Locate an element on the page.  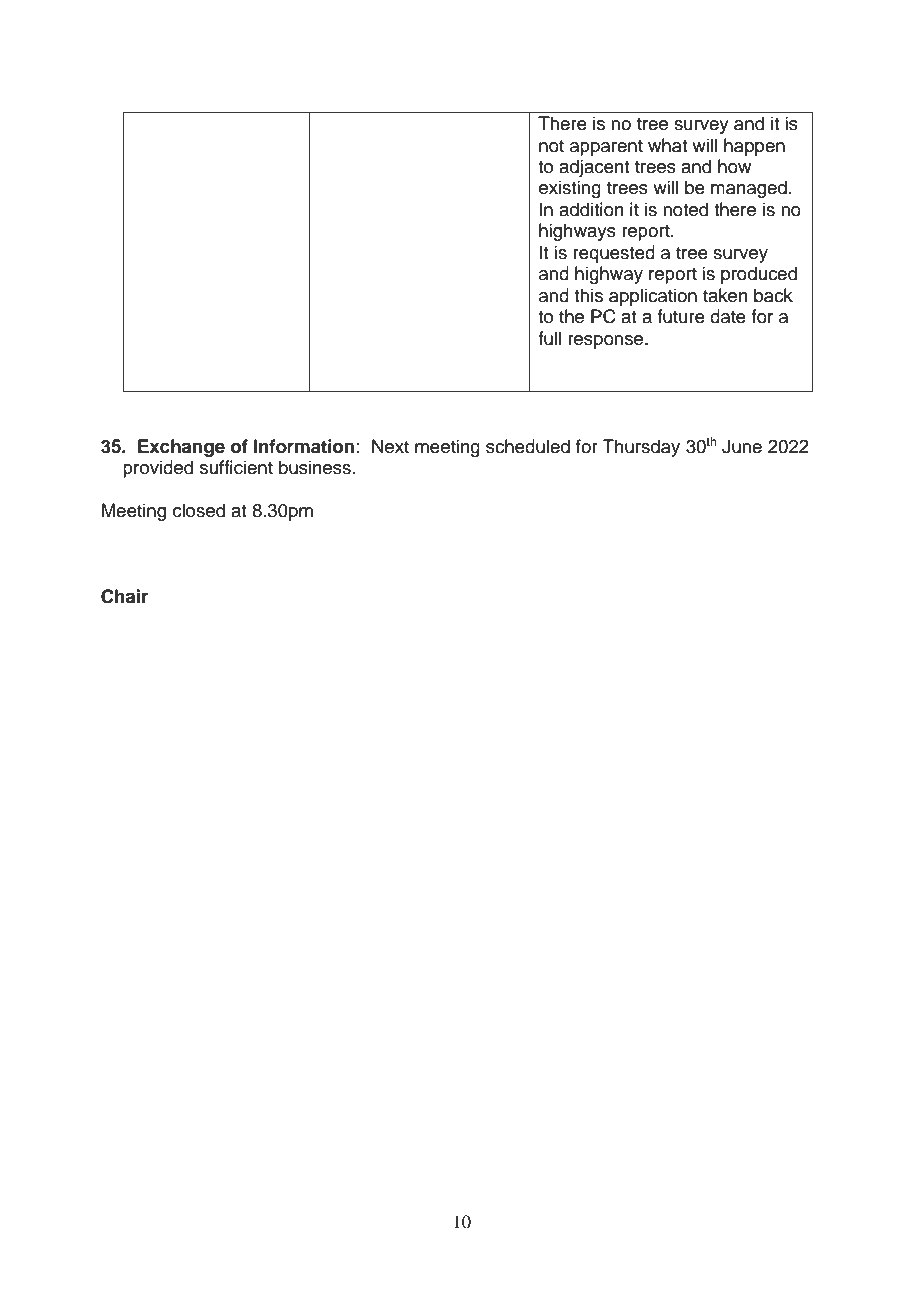
Chair is located at coordinates (124, 596).
